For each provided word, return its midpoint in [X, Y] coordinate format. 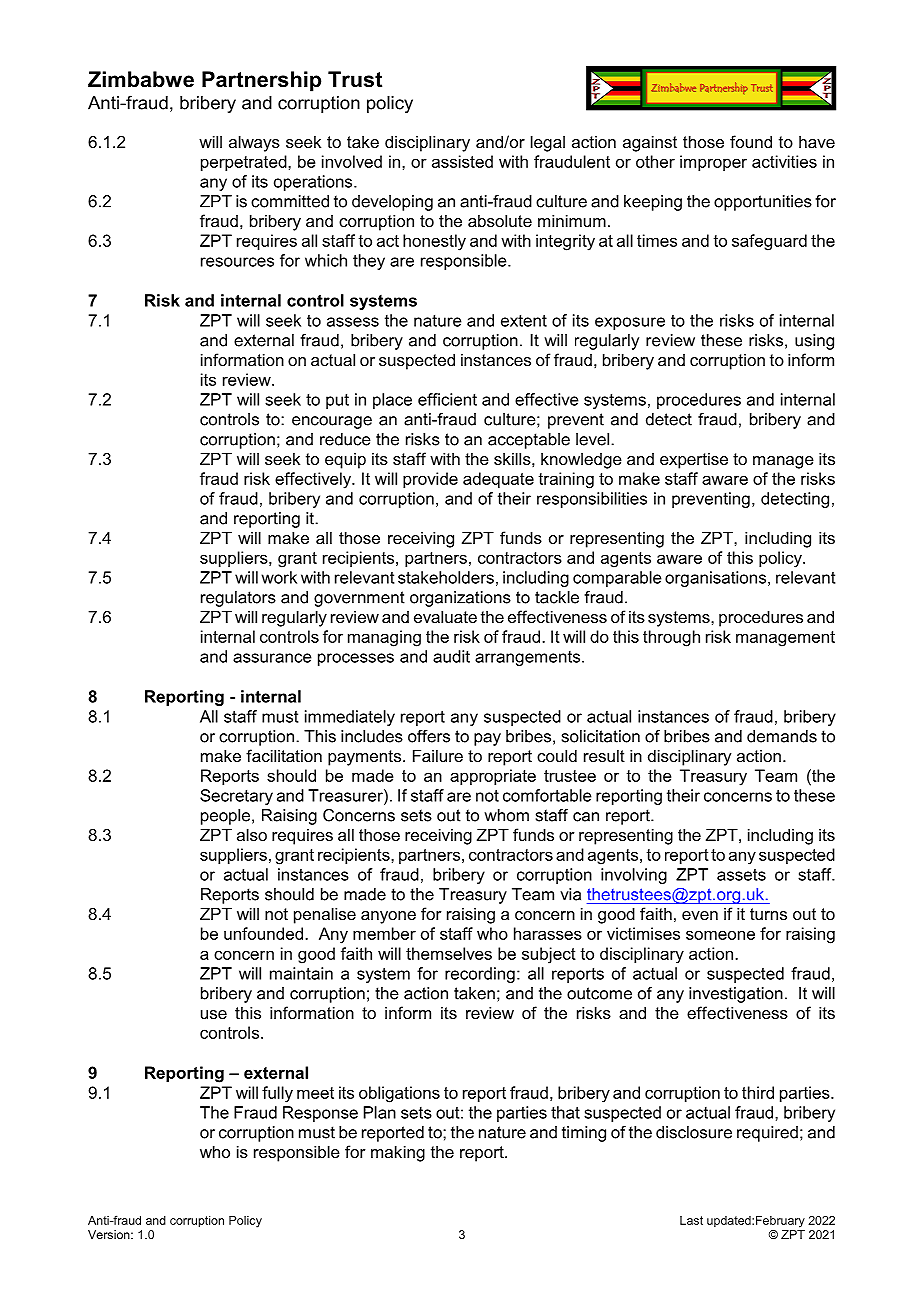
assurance [272, 658]
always [254, 143]
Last [691, 1220]
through [671, 638]
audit [451, 656]
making [398, 1153]
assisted [462, 161]
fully [277, 1094]
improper [713, 163]
